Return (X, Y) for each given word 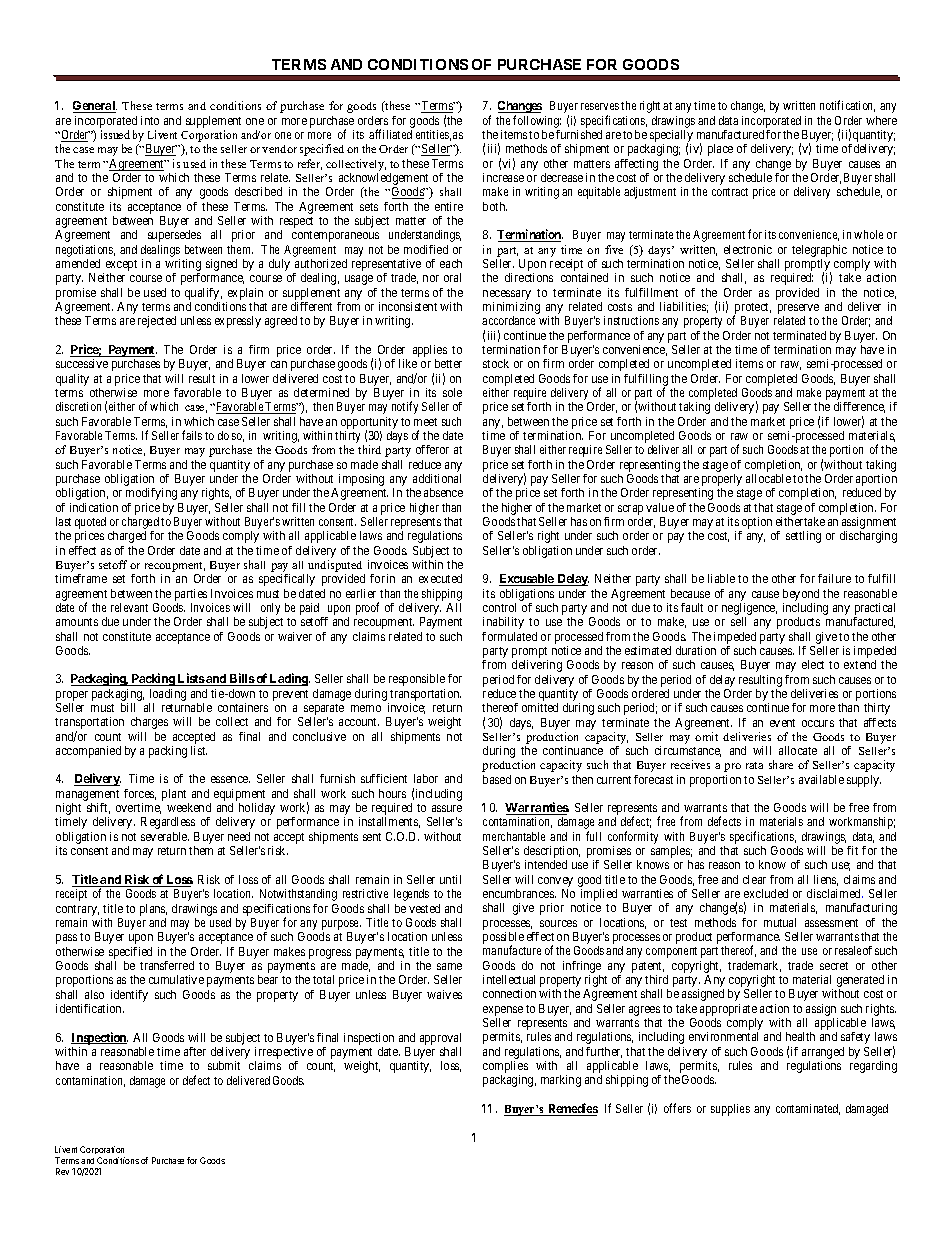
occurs (818, 723)
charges (149, 723)
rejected (157, 322)
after (195, 1051)
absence (443, 492)
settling (803, 537)
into (150, 120)
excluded (766, 893)
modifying (151, 494)
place (720, 150)
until (450, 879)
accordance (508, 320)
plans (153, 910)
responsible (417, 680)
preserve (798, 310)
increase (503, 177)
